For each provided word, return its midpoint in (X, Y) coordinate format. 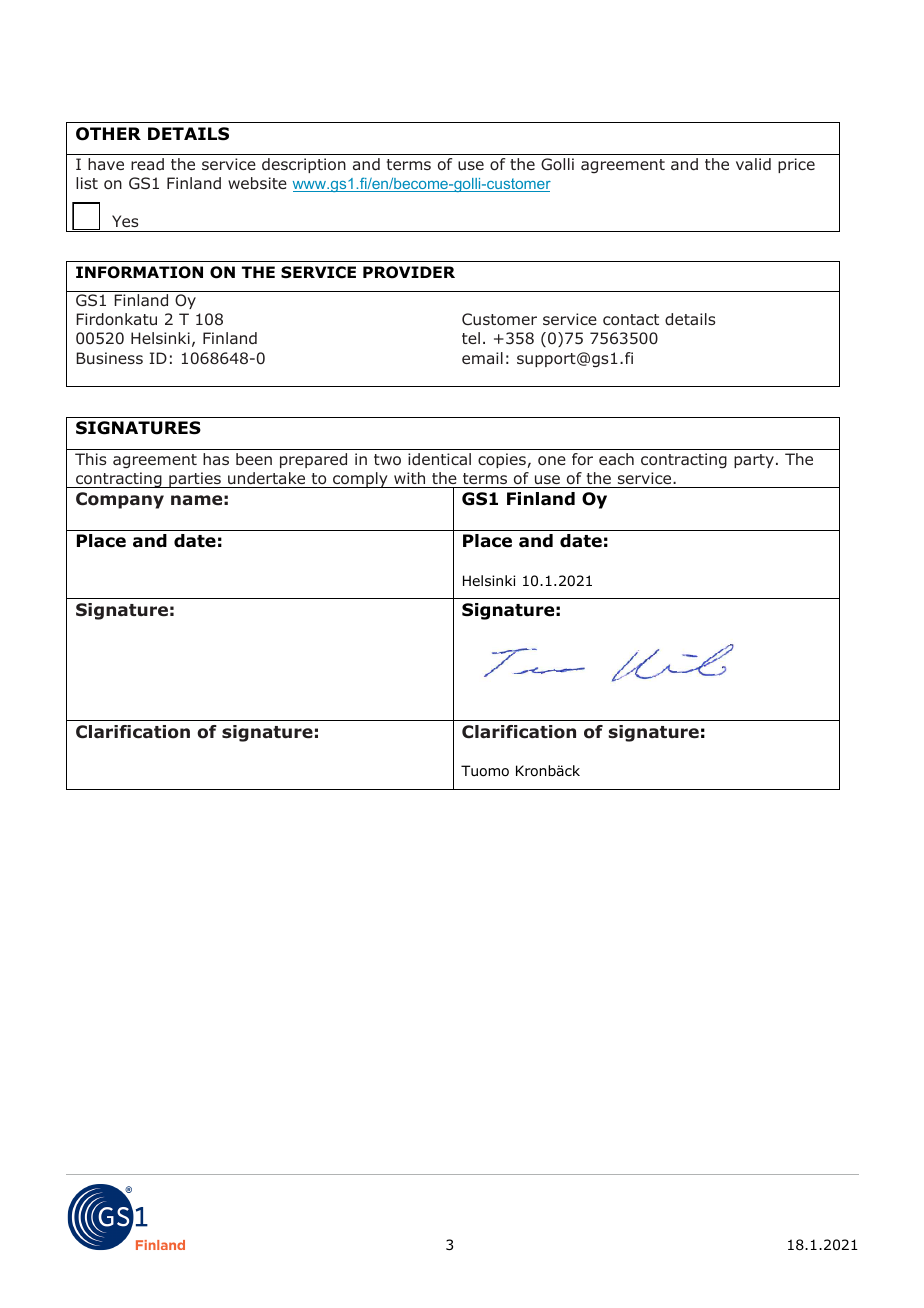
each (616, 459)
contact (631, 320)
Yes (125, 221)
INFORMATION (139, 272)
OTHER (108, 134)
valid (753, 164)
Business (109, 358)
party (754, 461)
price (796, 165)
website (257, 183)
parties (195, 480)
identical (439, 459)
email (482, 358)
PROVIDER (409, 272)
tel (471, 338)
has (216, 459)
